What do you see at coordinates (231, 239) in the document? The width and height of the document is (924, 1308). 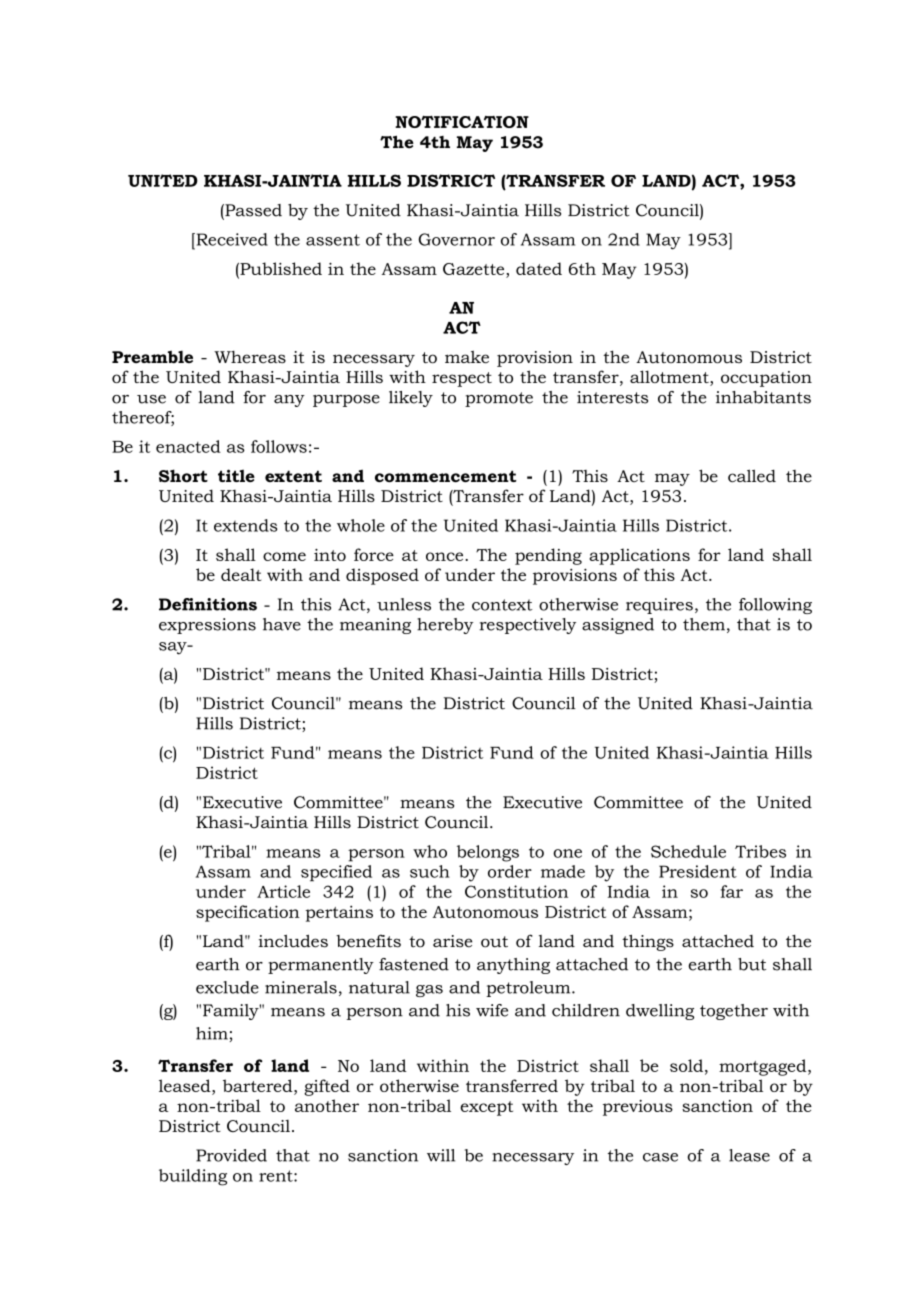 I see `Received` at bounding box center [231, 239].
